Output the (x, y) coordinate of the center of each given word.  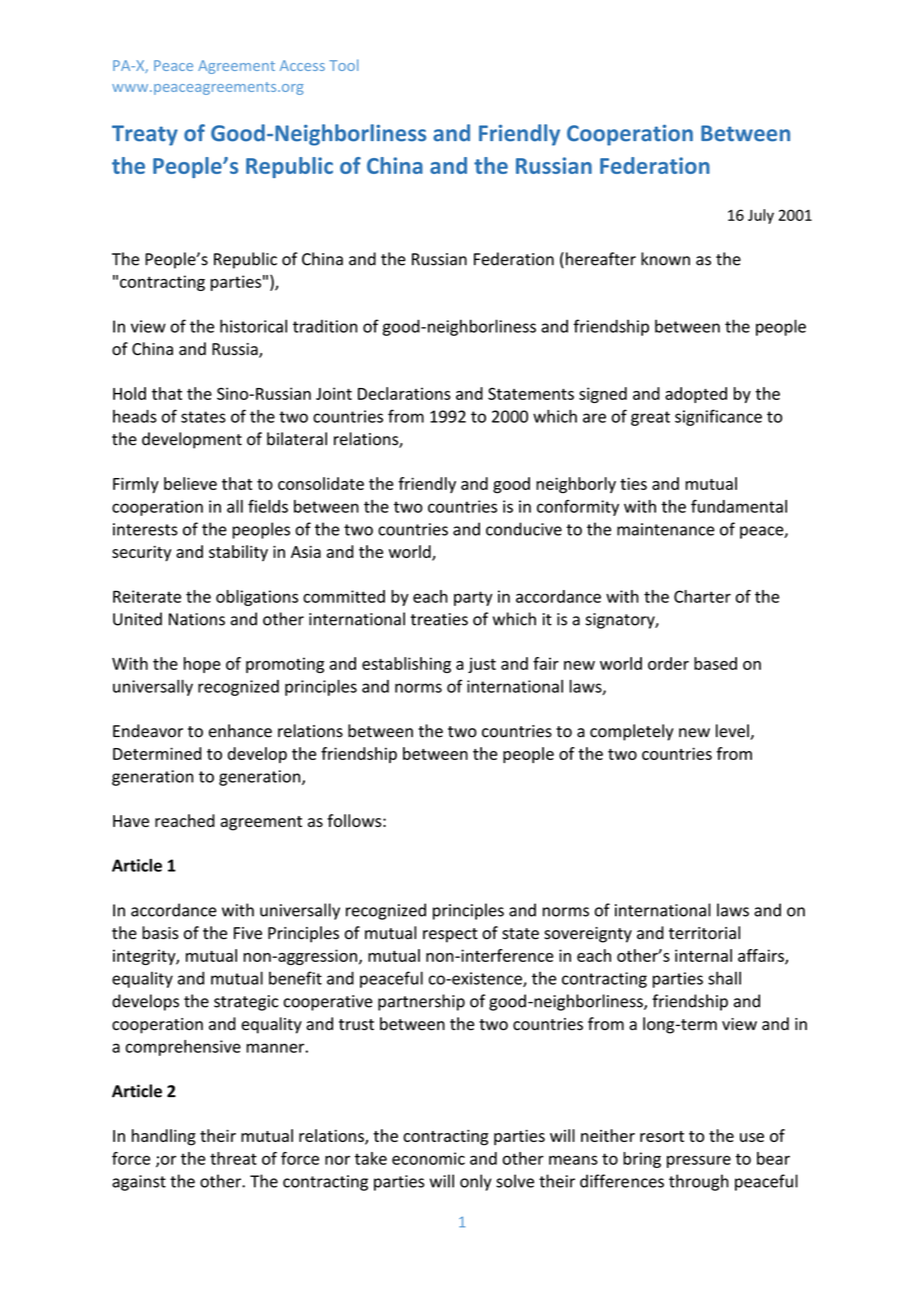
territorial (704, 933)
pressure (699, 1161)
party (473, 598)
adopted (696, 395)
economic (428, 1158)
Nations (197, 619)
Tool (343, 65)
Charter (702, 596)
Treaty (145, 135)
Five (248, 933)
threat (233, 1158)
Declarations (404, 393)
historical (253, 326)
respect (450, 935)
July (761, 216)
